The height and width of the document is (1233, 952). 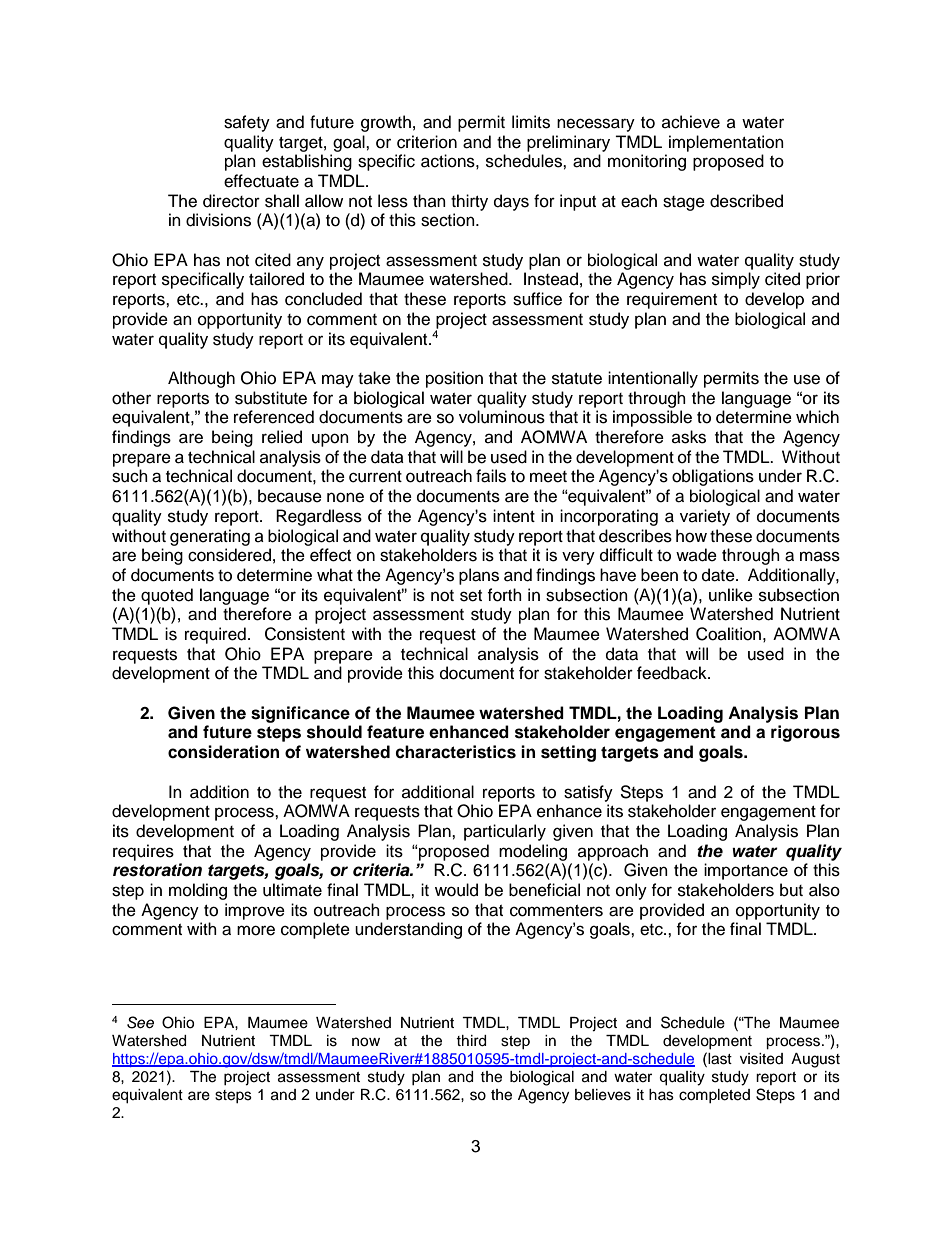 What do you see at coordinates (746, 871) in the document?
I see `importance` at bounding box center [746, 871].
